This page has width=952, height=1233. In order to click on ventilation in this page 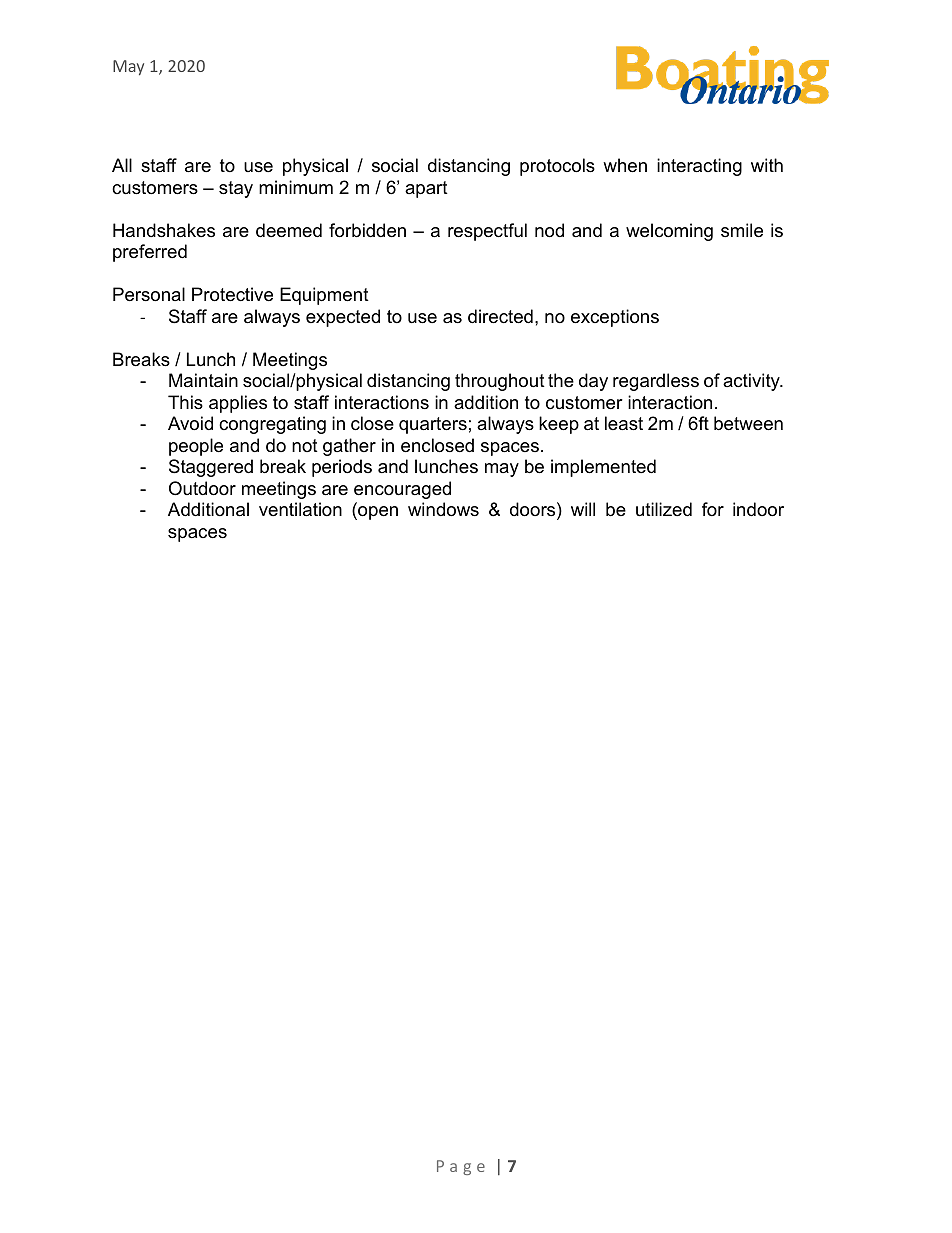, I will do `click(300, 509)`.
